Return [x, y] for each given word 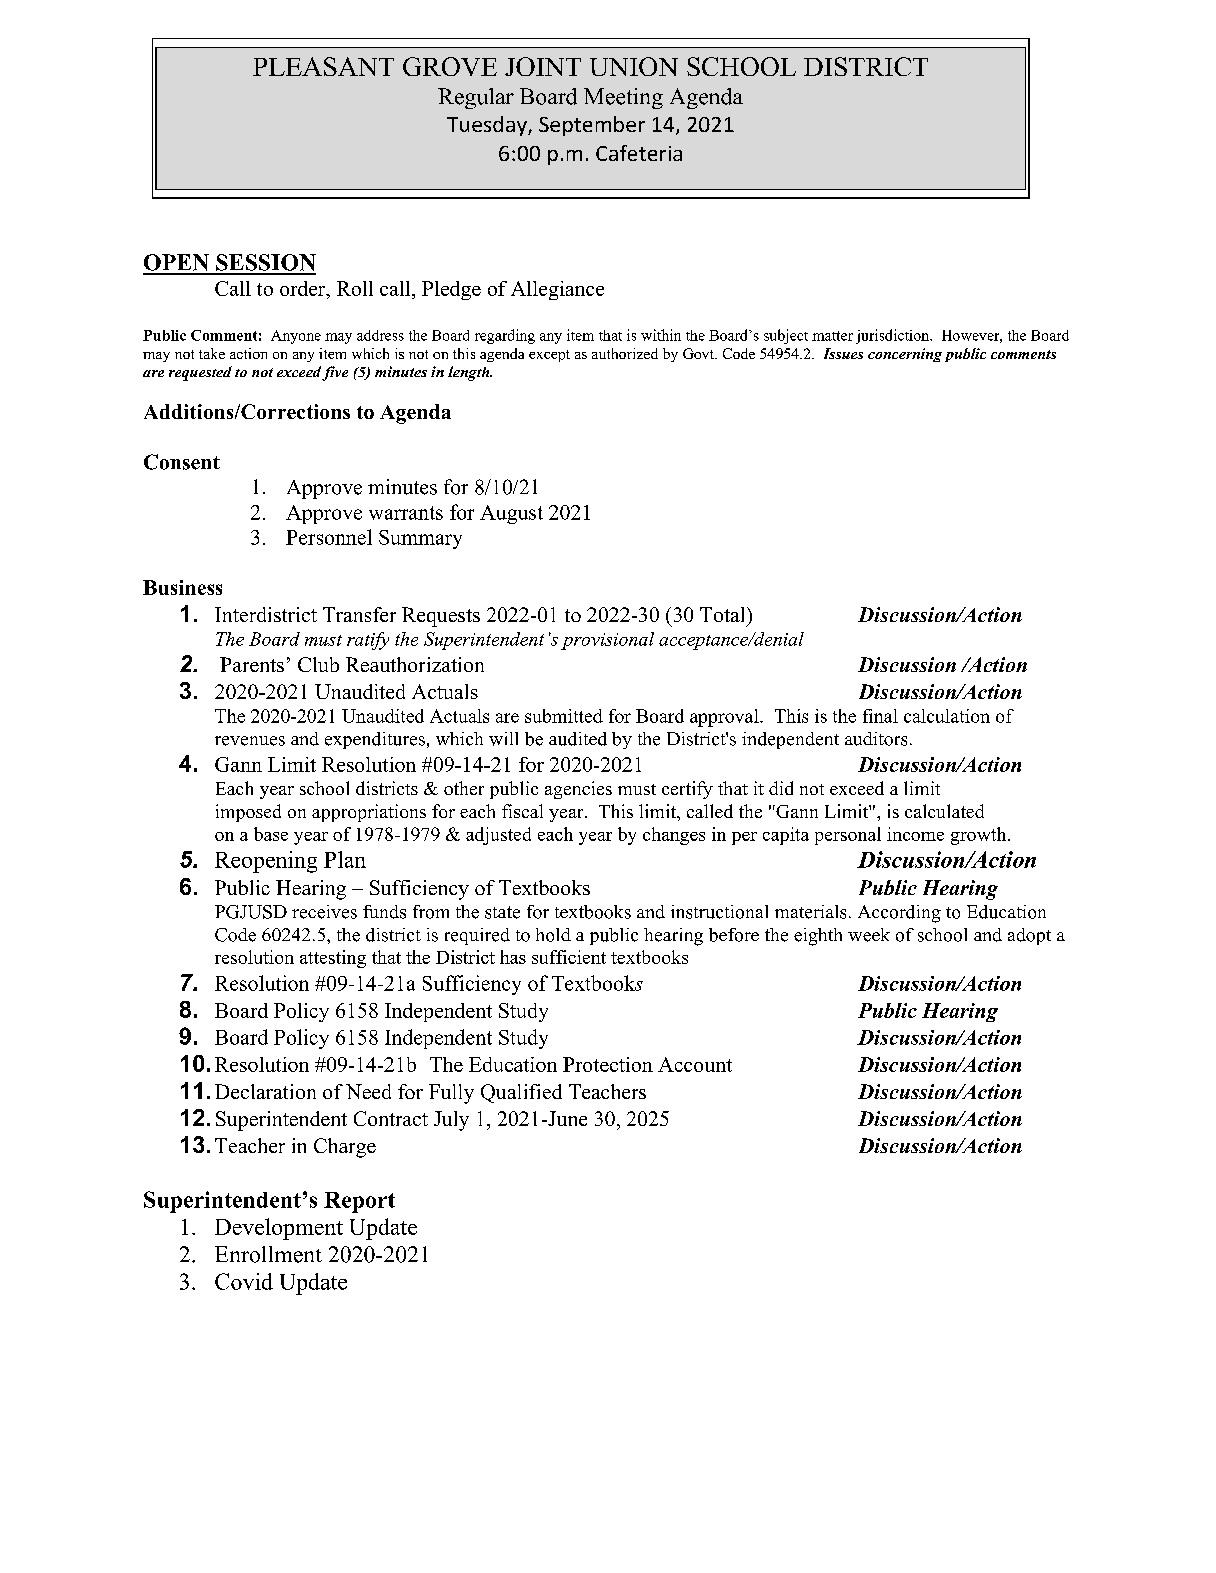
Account [695, 1064]
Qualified [521, 1093]
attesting [333, 959]
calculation [947, 716]
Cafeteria [639, 153]
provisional [607, 641]
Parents [252, 664]
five [335, 373]
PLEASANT [323, 66]
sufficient [569, 957]
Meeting [623, 98]
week [869, 935]
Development [279, 1229]
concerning [905, 355]
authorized [625, 353]
